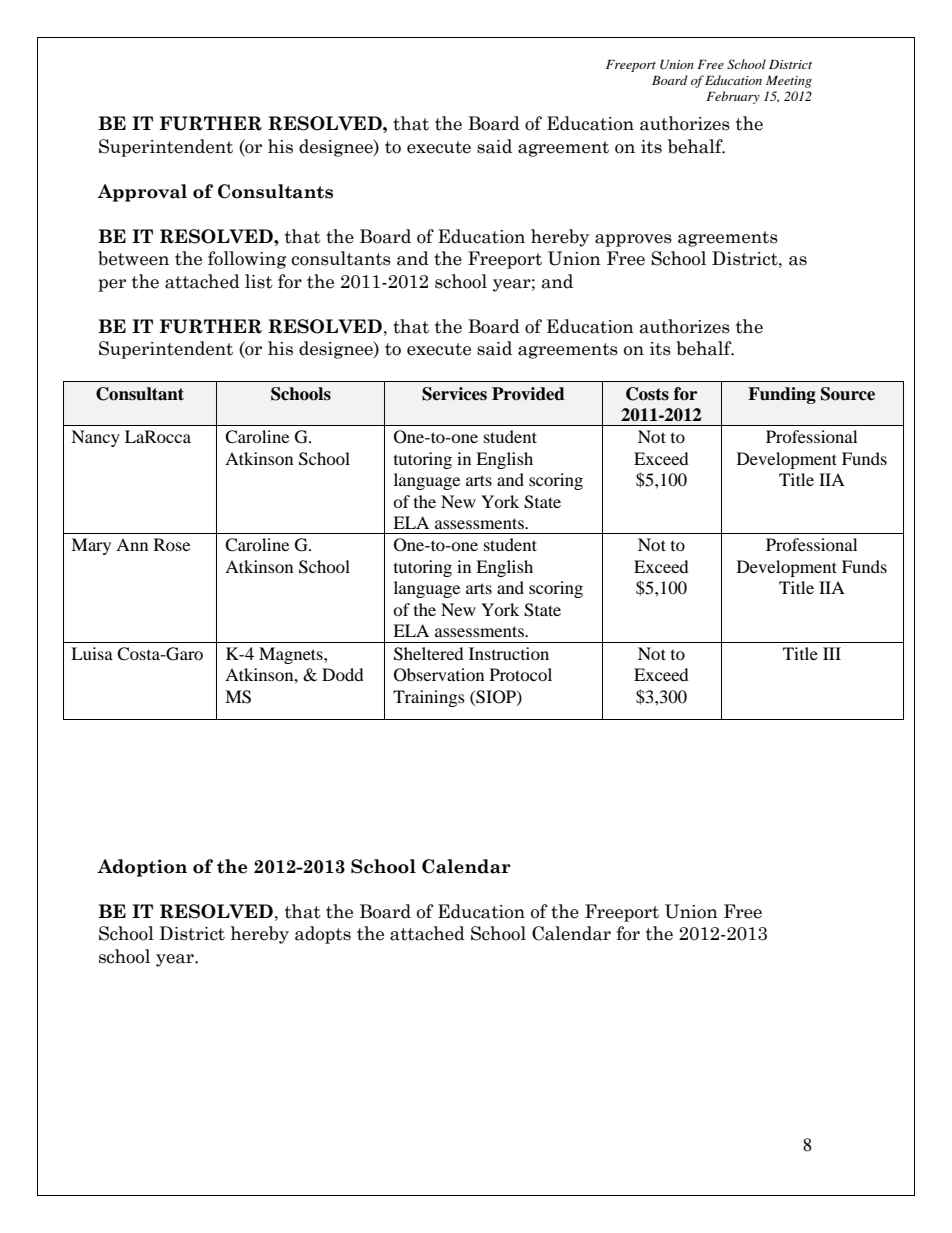 This page has height=1233, width=952. I want to click on Instruction, so click(509, 653).
